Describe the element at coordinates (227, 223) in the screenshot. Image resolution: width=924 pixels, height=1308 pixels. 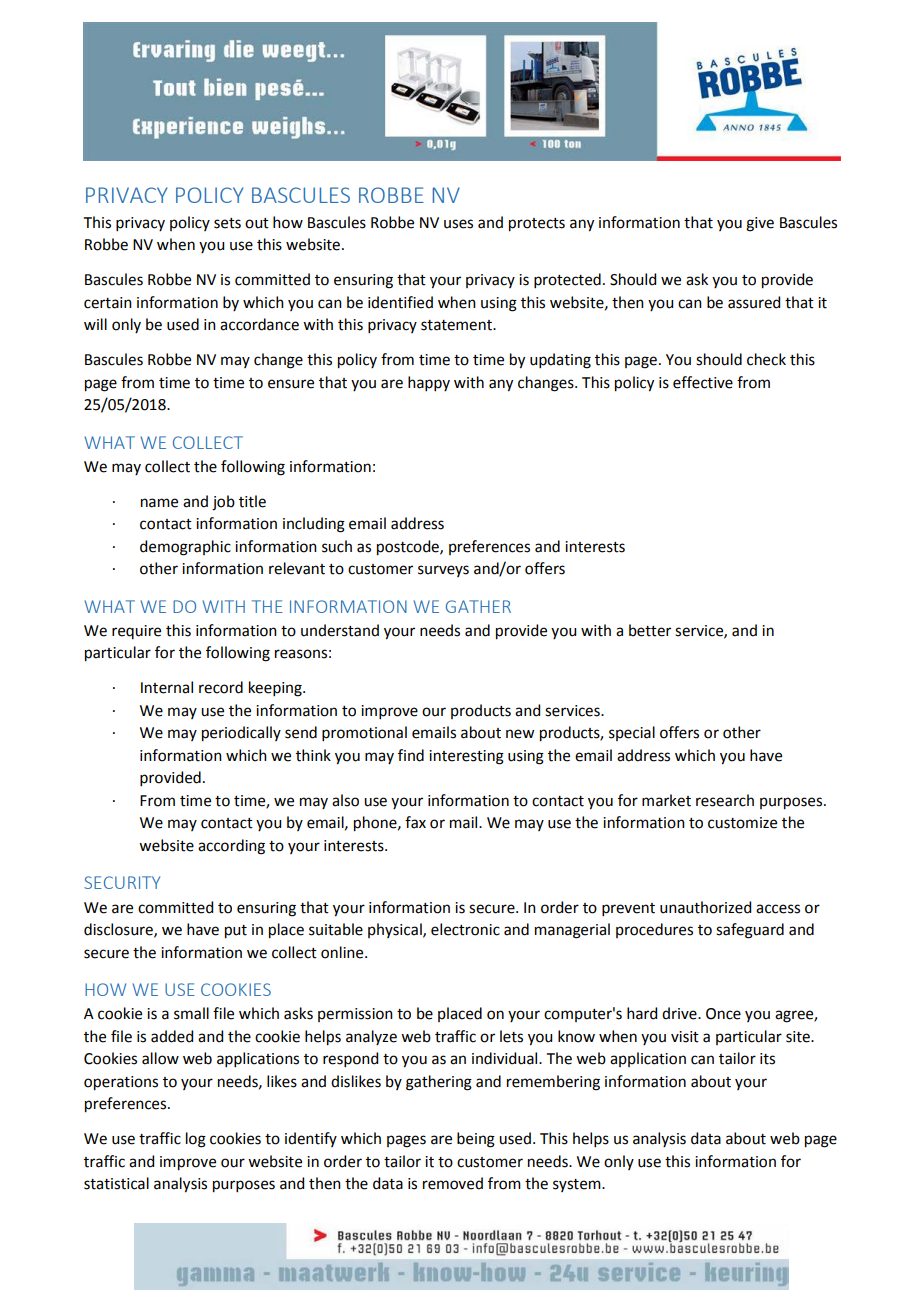
I see `sets` at that location.
